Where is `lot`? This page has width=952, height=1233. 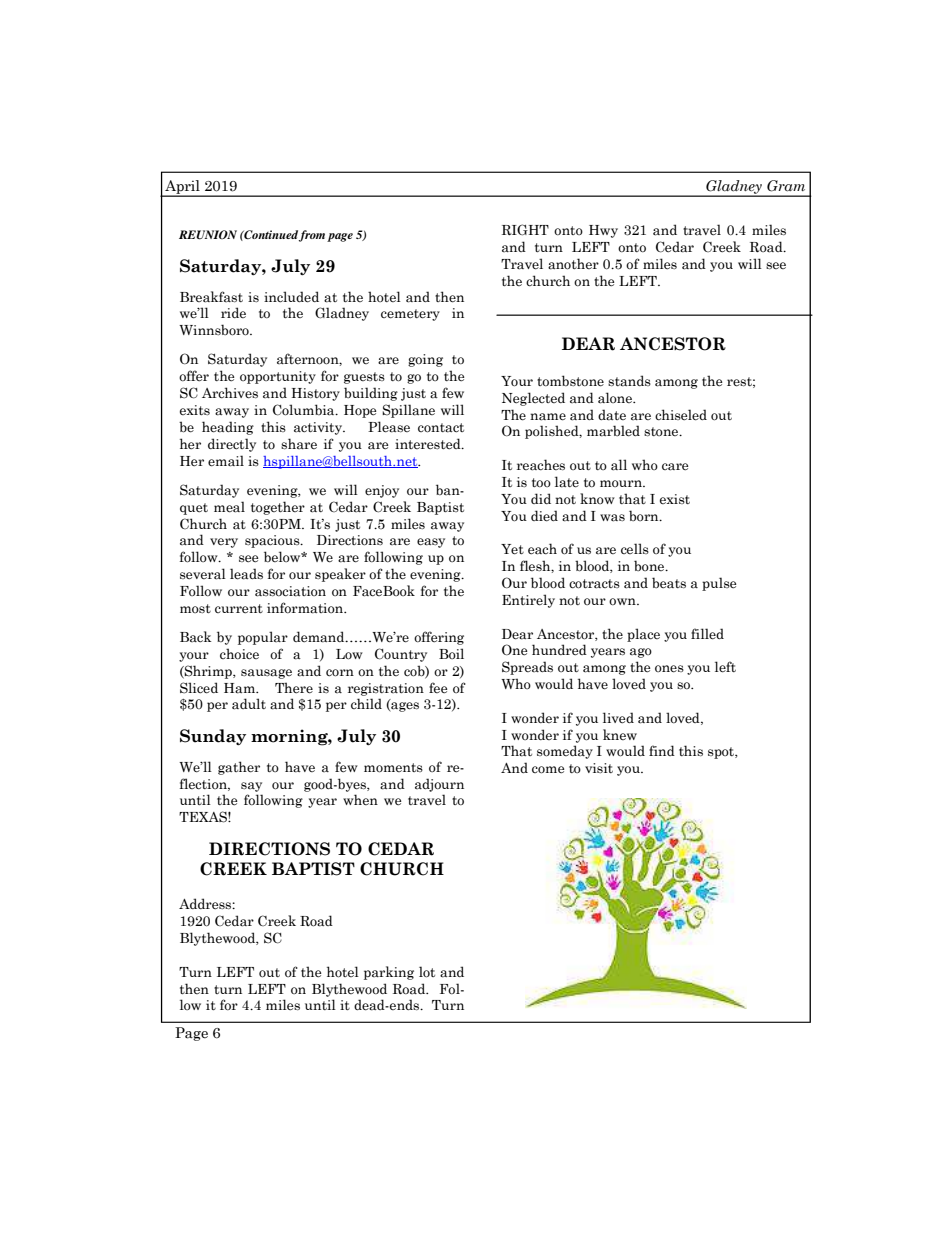
lot is located at coordinates (427, 972).
